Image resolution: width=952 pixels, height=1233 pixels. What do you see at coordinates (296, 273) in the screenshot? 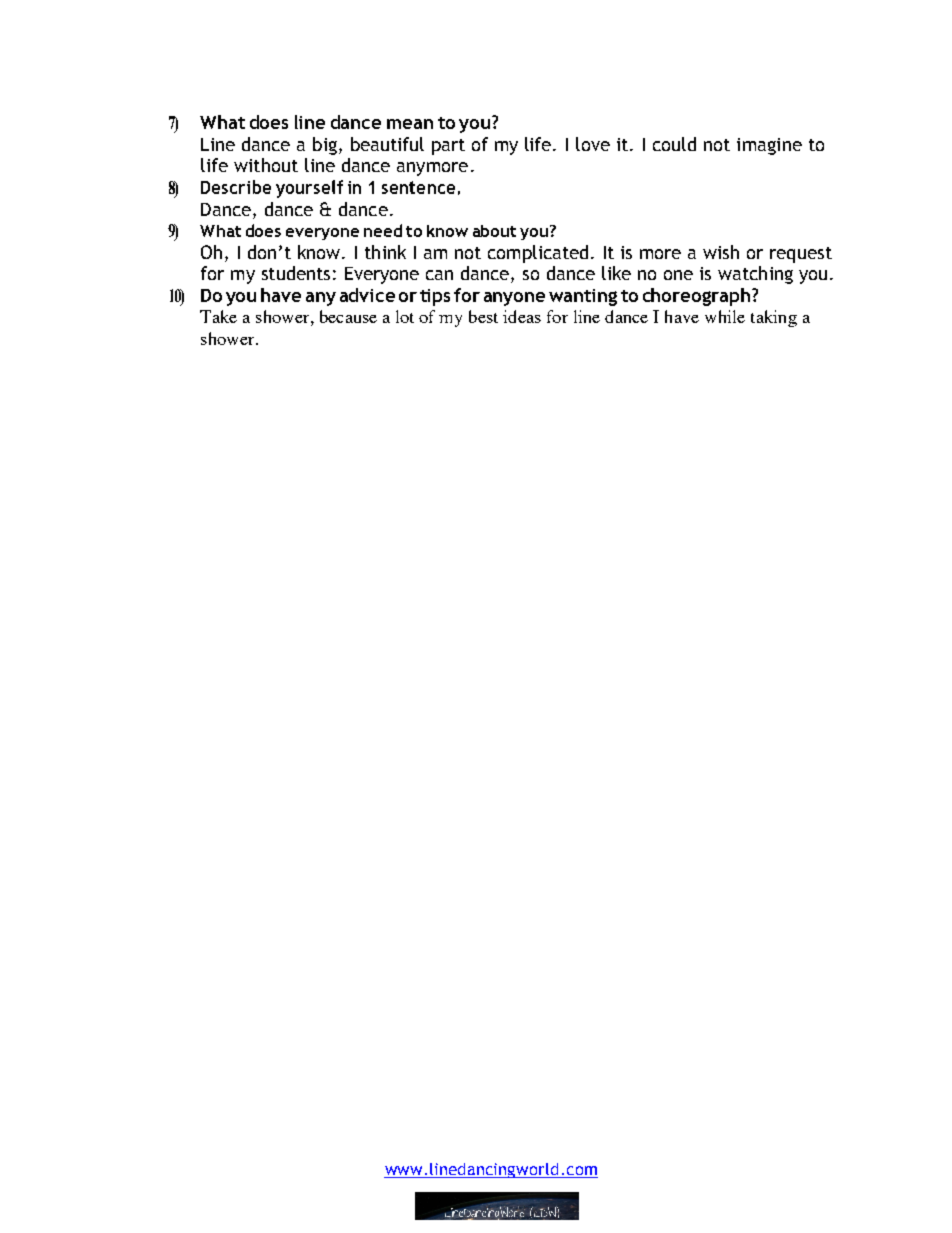
I see `students` at bounding box center [296, 273].
